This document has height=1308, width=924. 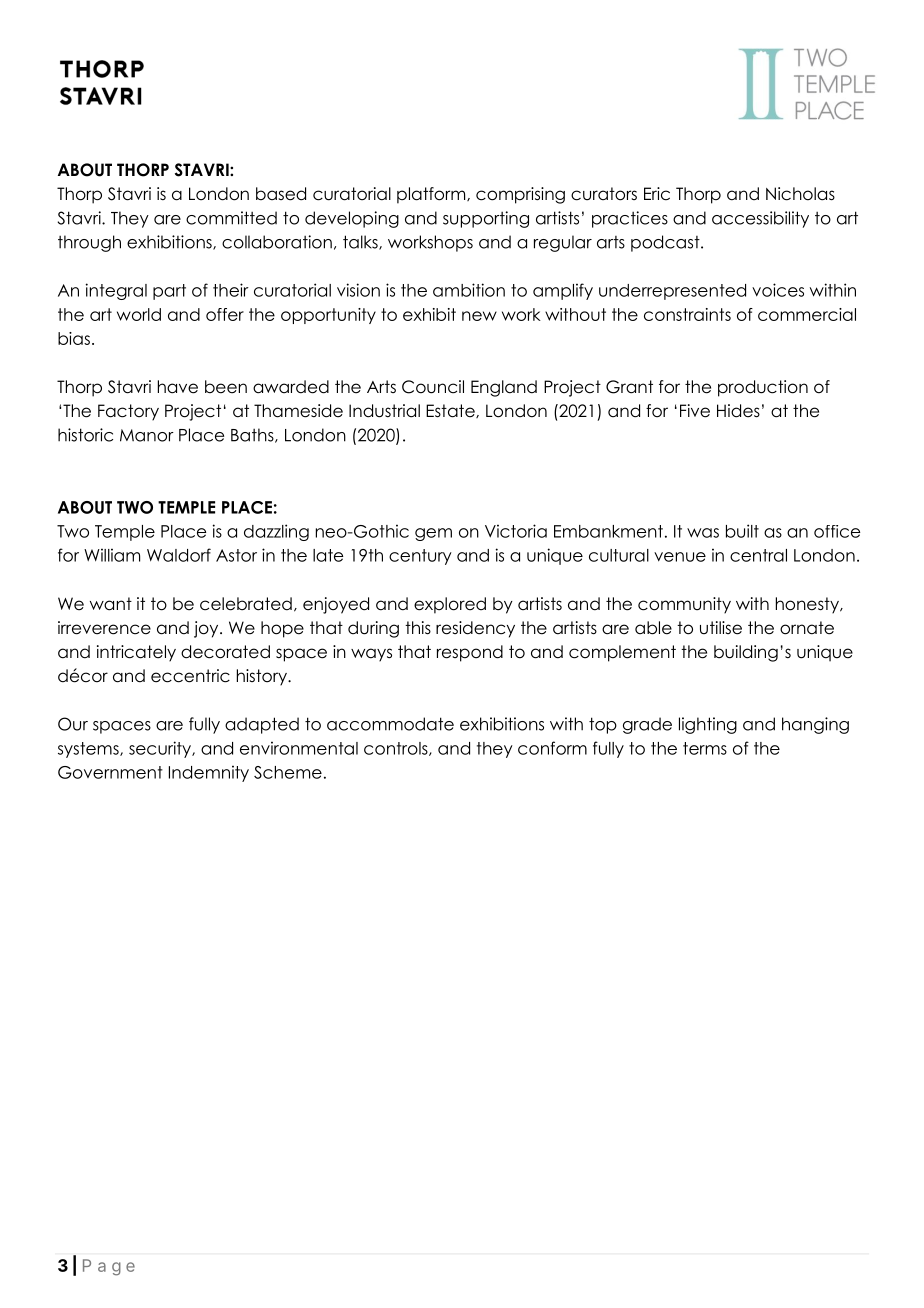 What do you see at coordinates (760, 219) in the document?
I see `accessibility` at bounding box center [760, 219].
